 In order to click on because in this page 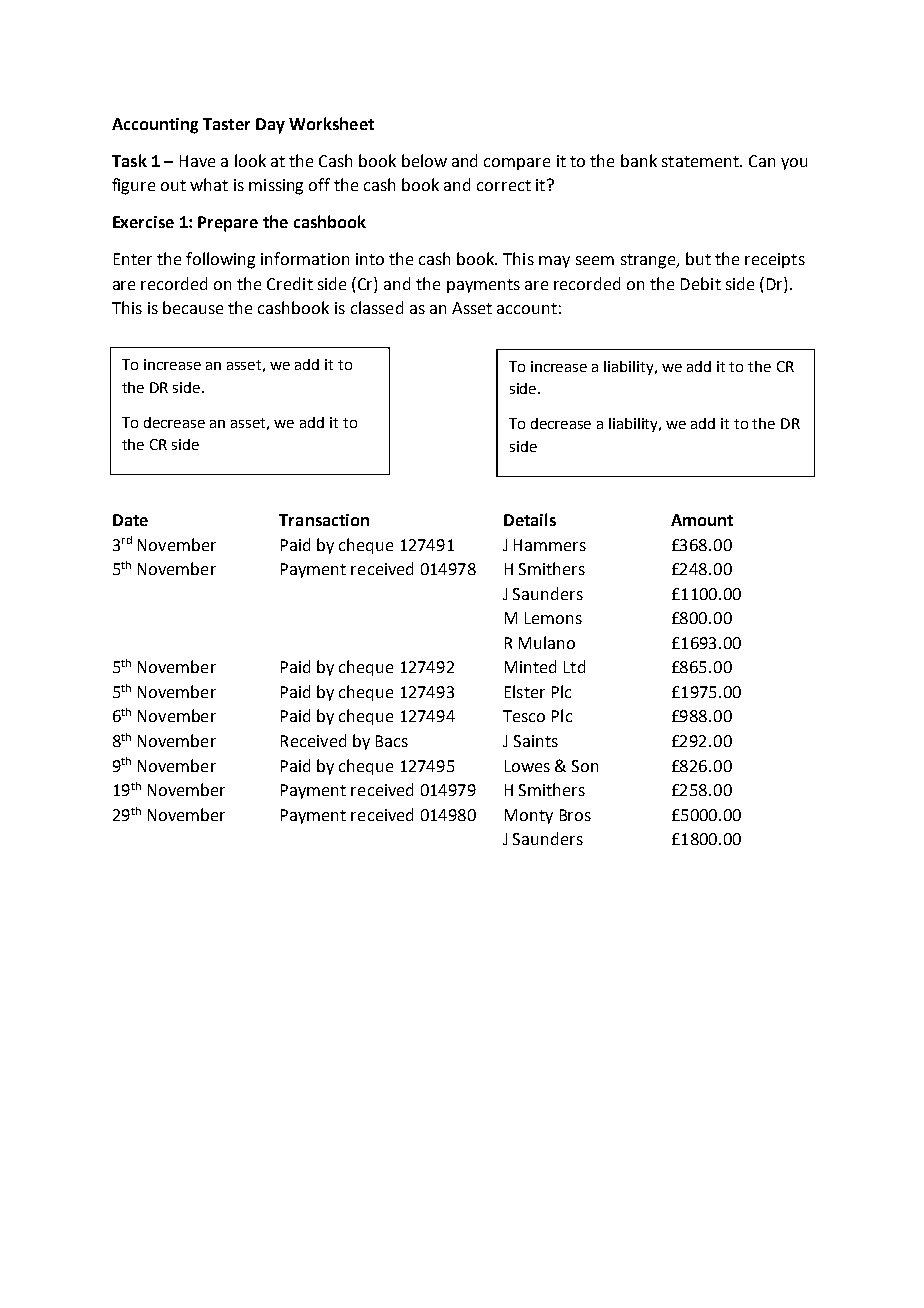, I will do `click(193, 307)`.
